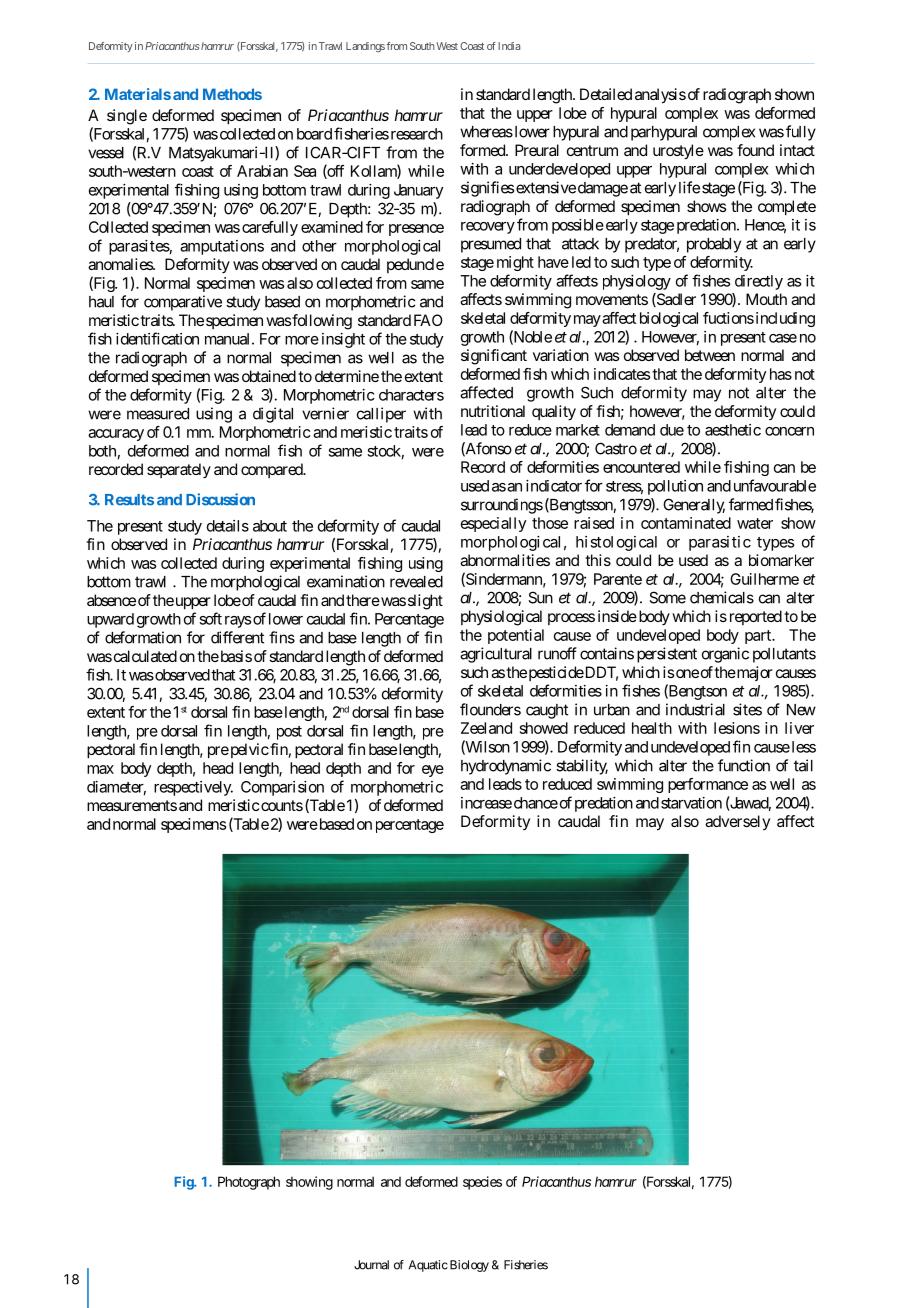 This screenshot has width=924, height=1308. I want to click on parasitic, so click(720, 543).
